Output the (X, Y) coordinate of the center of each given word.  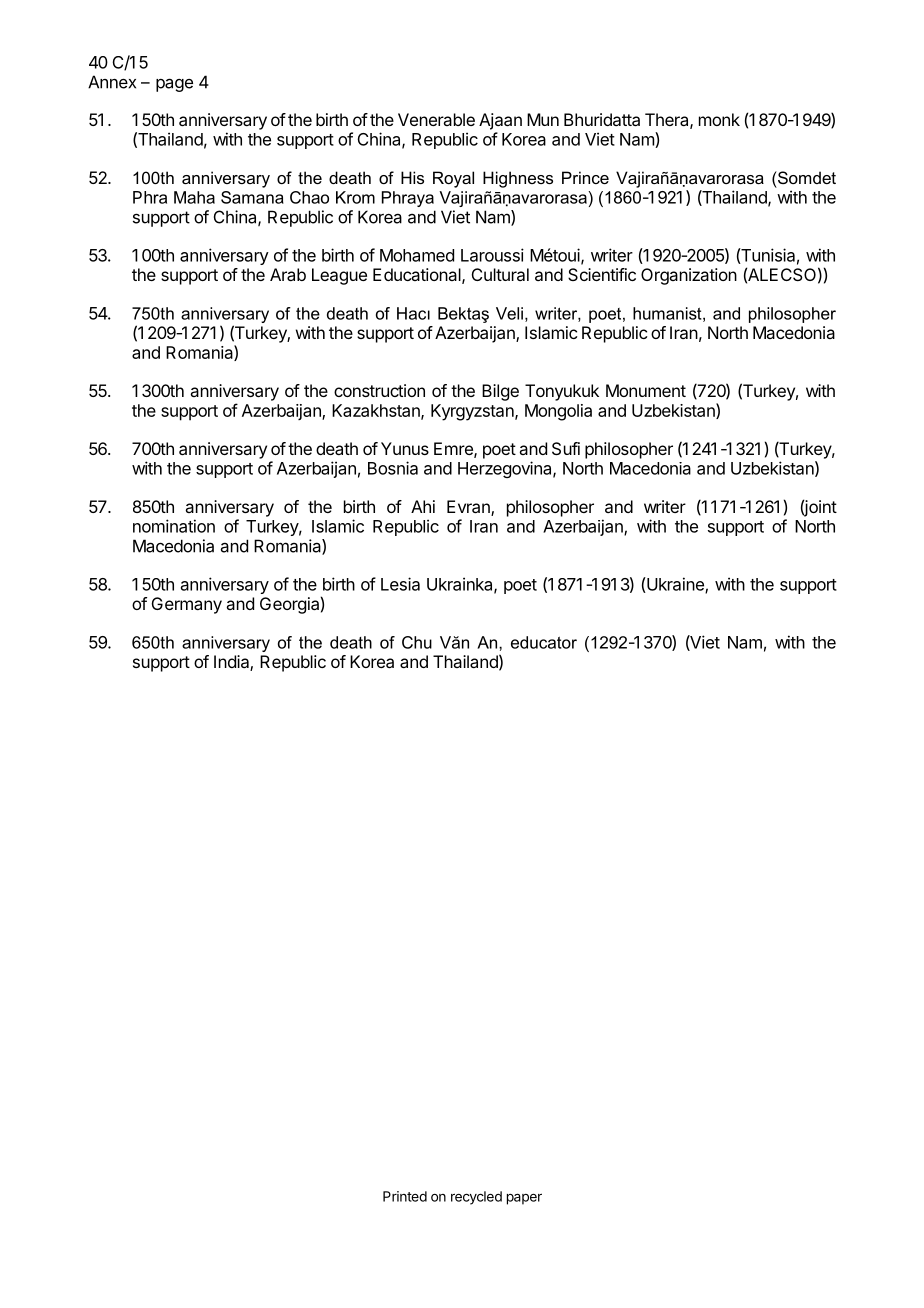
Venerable (436, 119)
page (174, 85)
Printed (405, 1196)
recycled (476, 1198)
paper (524, 1199)
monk (719, 119)
